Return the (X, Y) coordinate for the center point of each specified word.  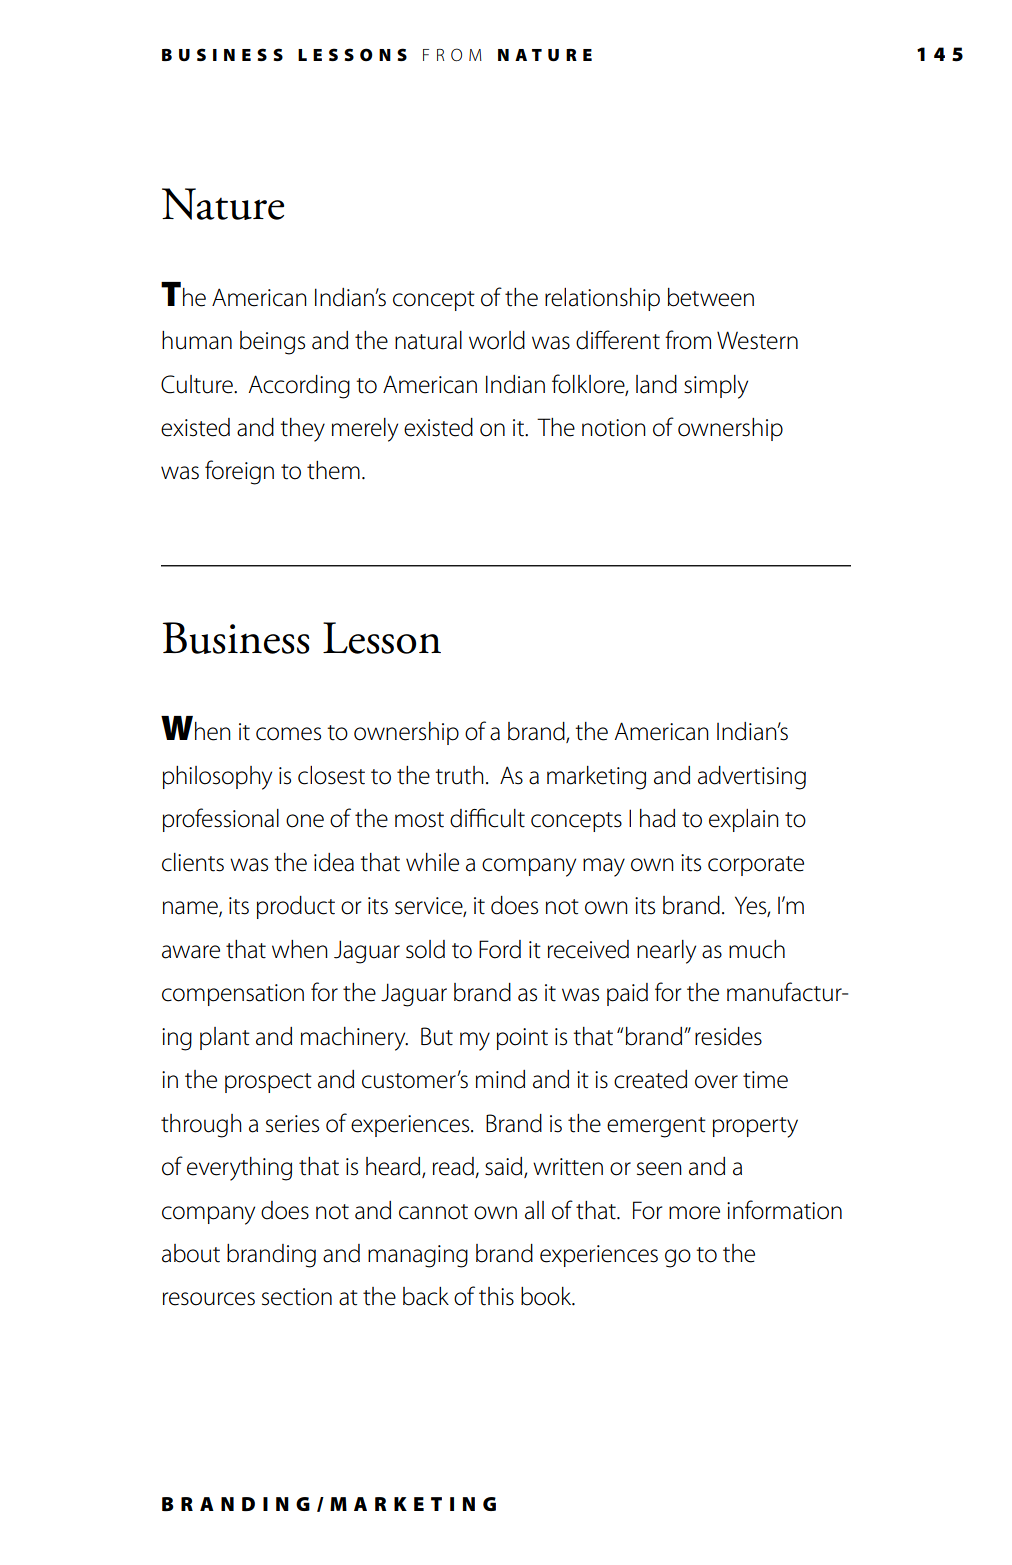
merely (365, 430)
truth (459, 775)
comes (288, 734)
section (297, 1297)
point (522, 1039)
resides (728, 1036)
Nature (223, 204)
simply (716, 387)
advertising (752, 778)
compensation (233, 995)
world (497, 340)
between (711, 297)
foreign (239, 472)
